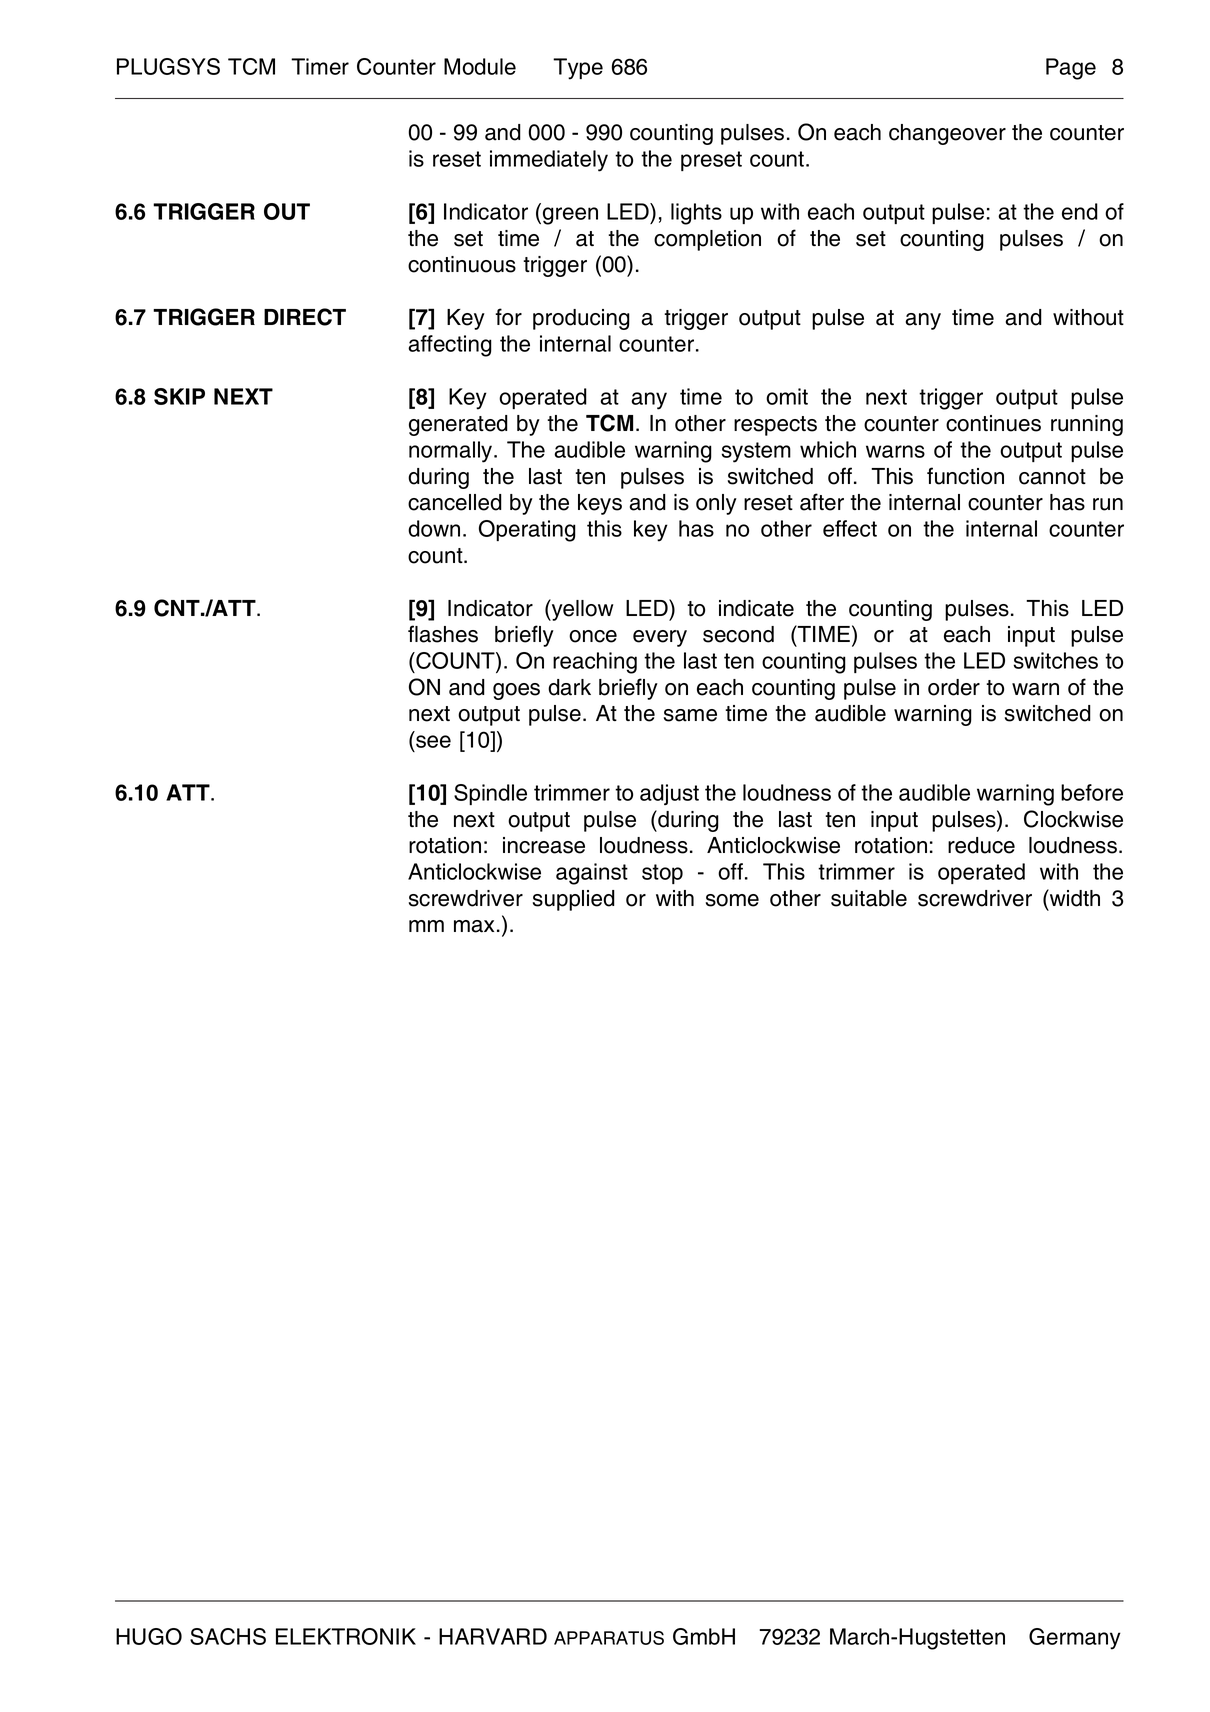  What do you see at coordinates (947, 134) in the screenshot?
I see `changeover` at bounding box center [947, 134].
